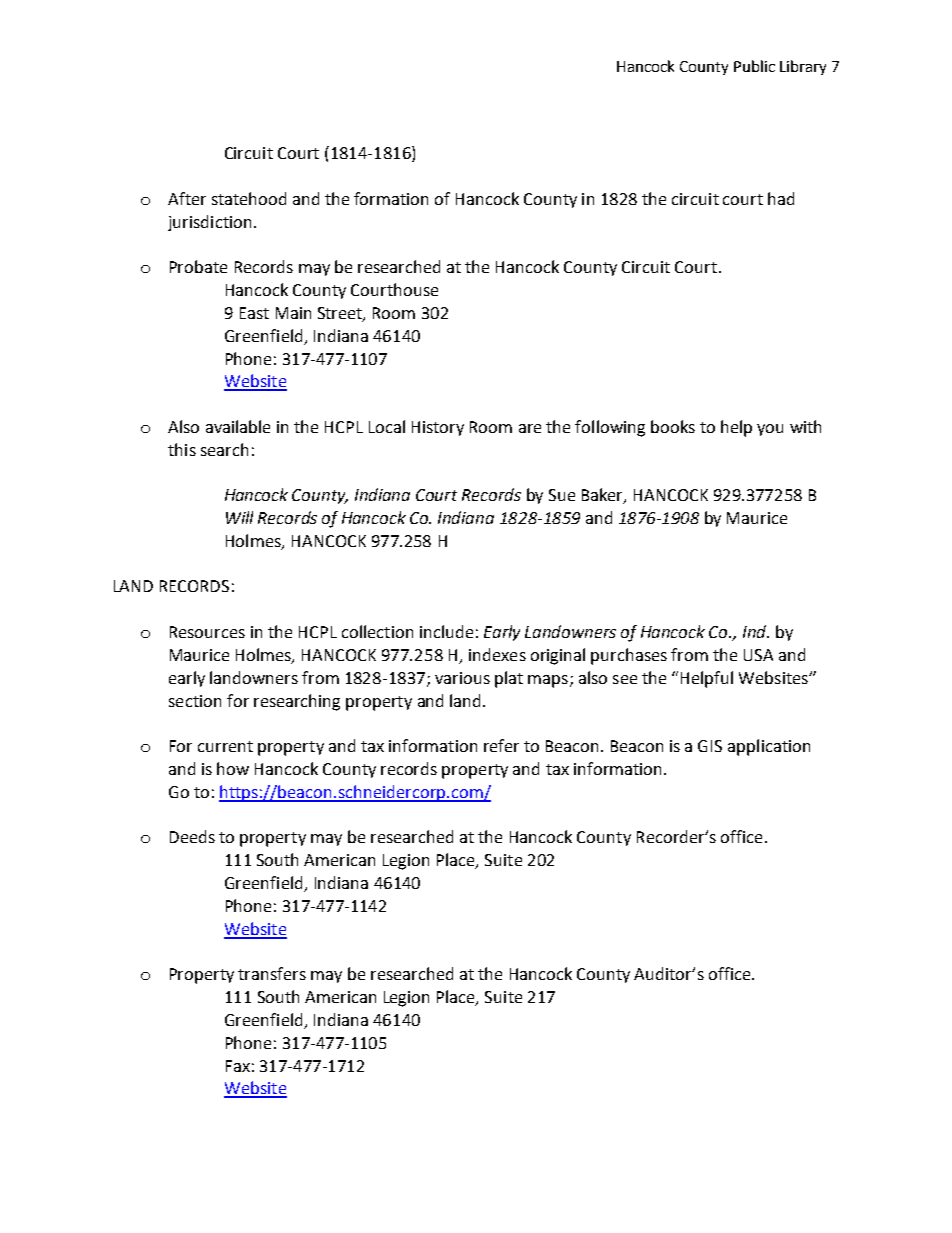 The height and width of the screenshot is (1233, 952). Describe the element at coordinates (758, 655) in the screenshot. I see `USA` at that location.
